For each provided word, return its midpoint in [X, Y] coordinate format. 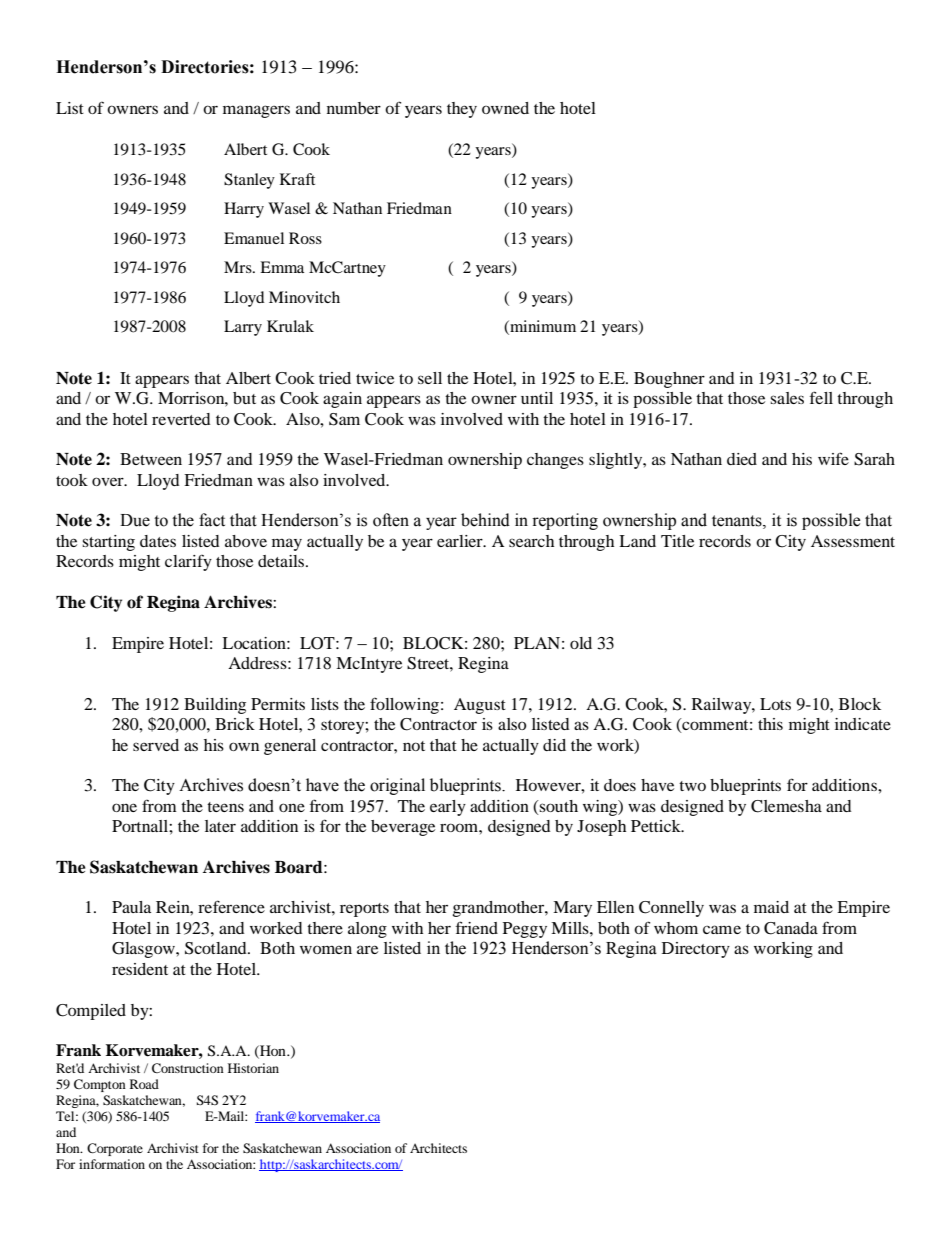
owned [505, 108]
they [462, 110]
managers [256, 111]
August [480, 706]
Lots [775, 704]
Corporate [115, 1149]
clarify [188, 562]
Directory [696, 950]
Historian [253, 1068]
